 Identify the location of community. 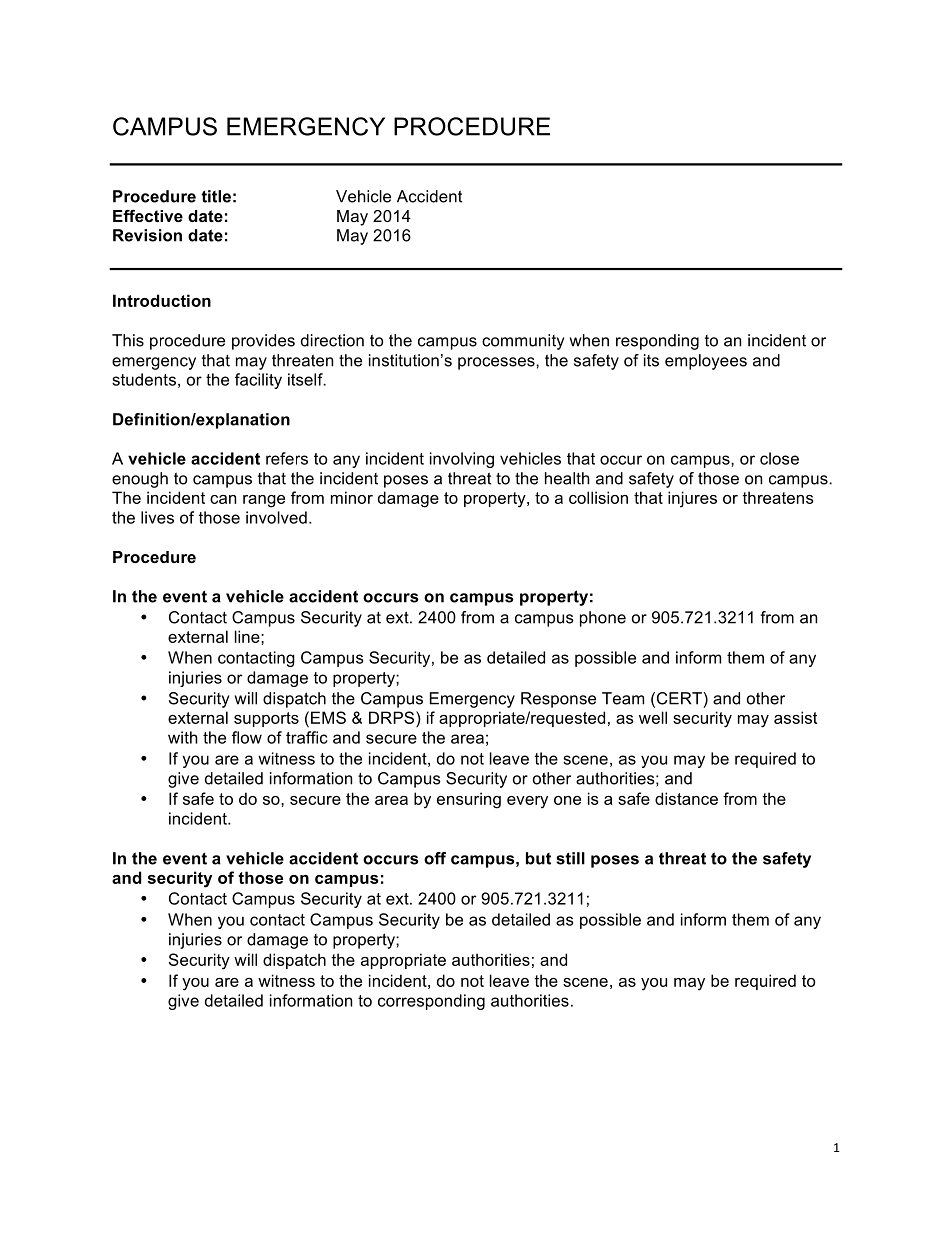
(523, 342).
